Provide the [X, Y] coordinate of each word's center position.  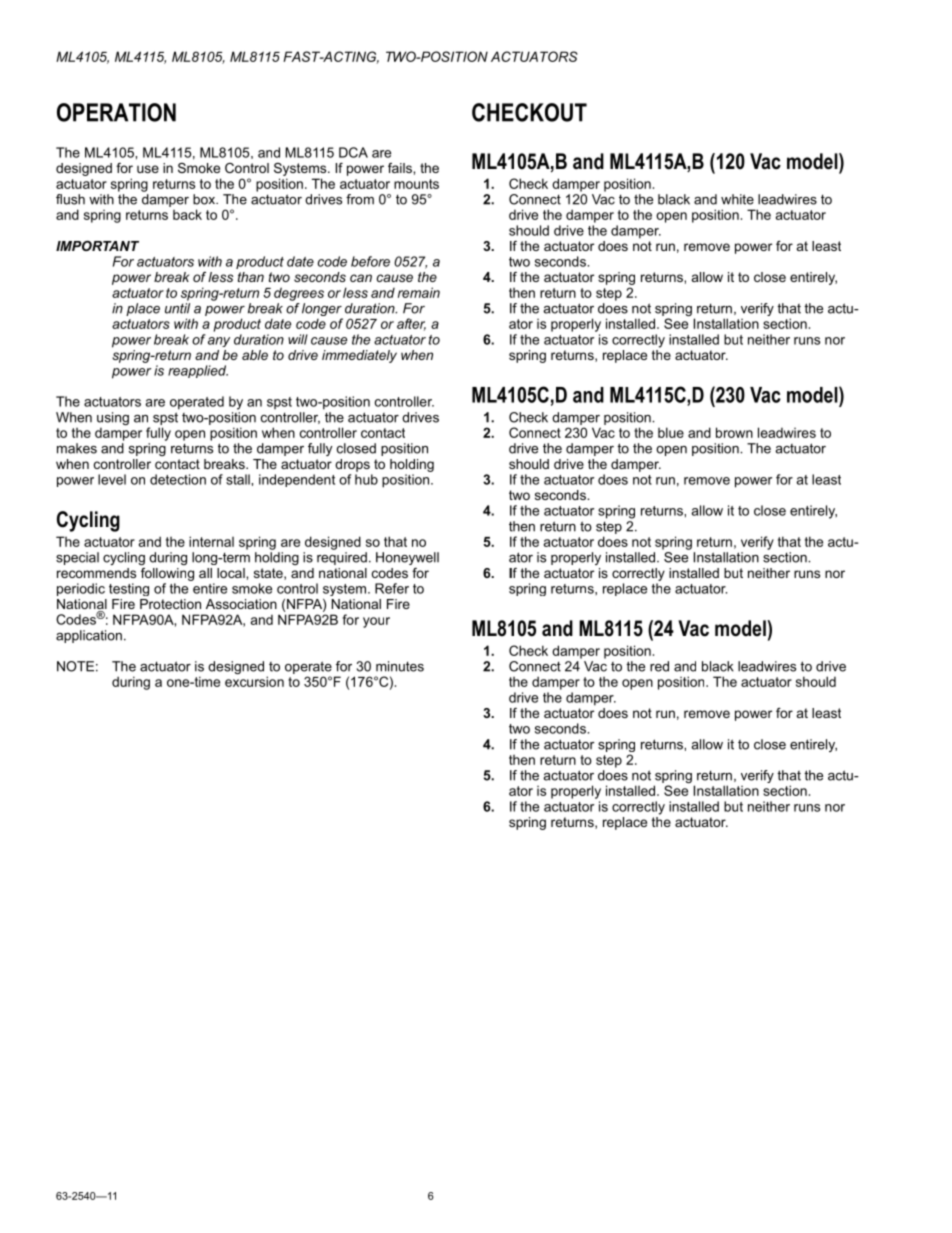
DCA [353, 152]
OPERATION [116, 112]
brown [734, 432]
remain [419, 292]
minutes [400, 666]
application [89, 636]
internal [211, 541]
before [370, 261]
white [737, 199]
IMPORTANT [97, 246]
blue [671, 432]
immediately [359, 356]
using [113, 420]
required [342, 558]
